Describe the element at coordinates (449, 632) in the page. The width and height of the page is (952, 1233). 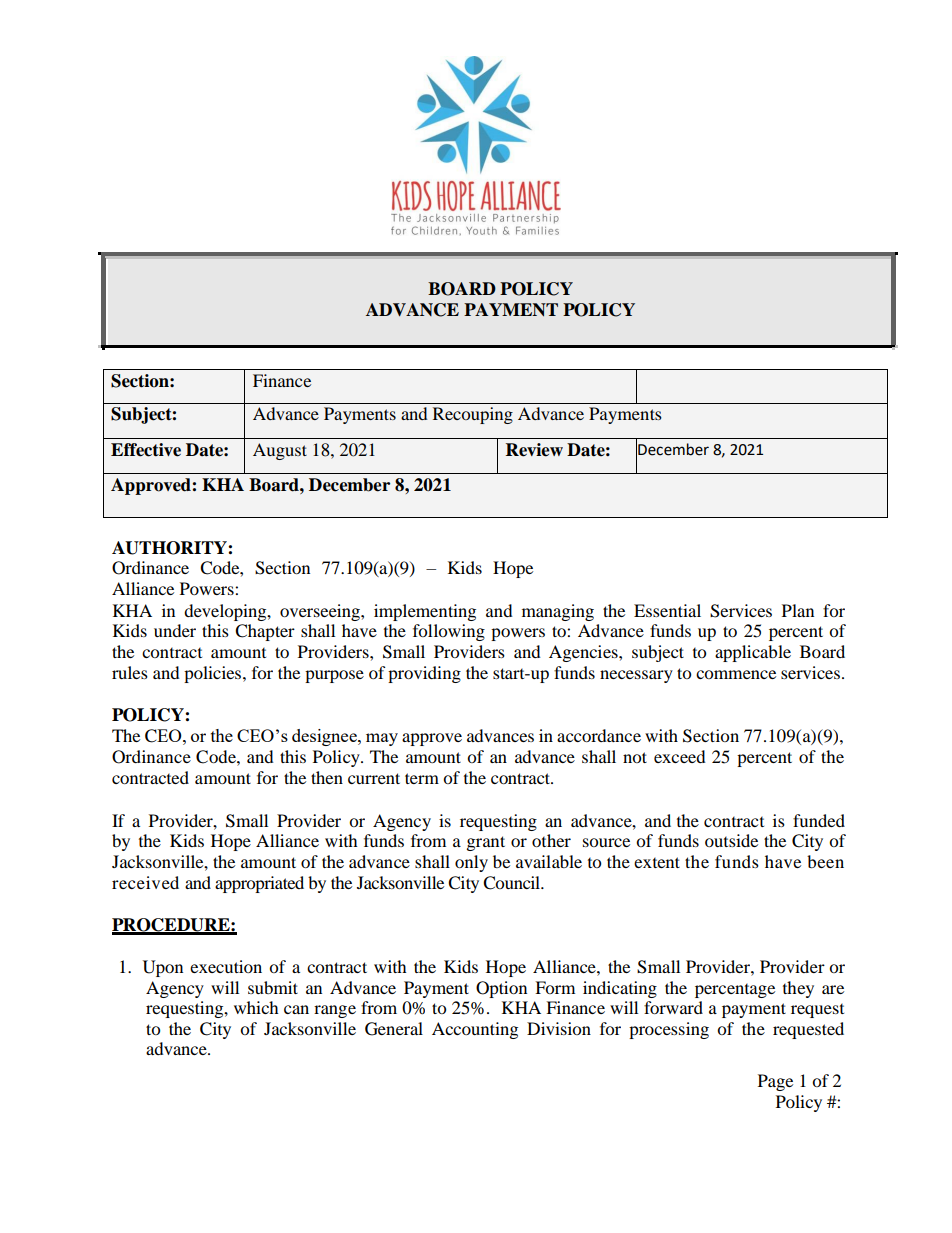
I see `following` at that location.
